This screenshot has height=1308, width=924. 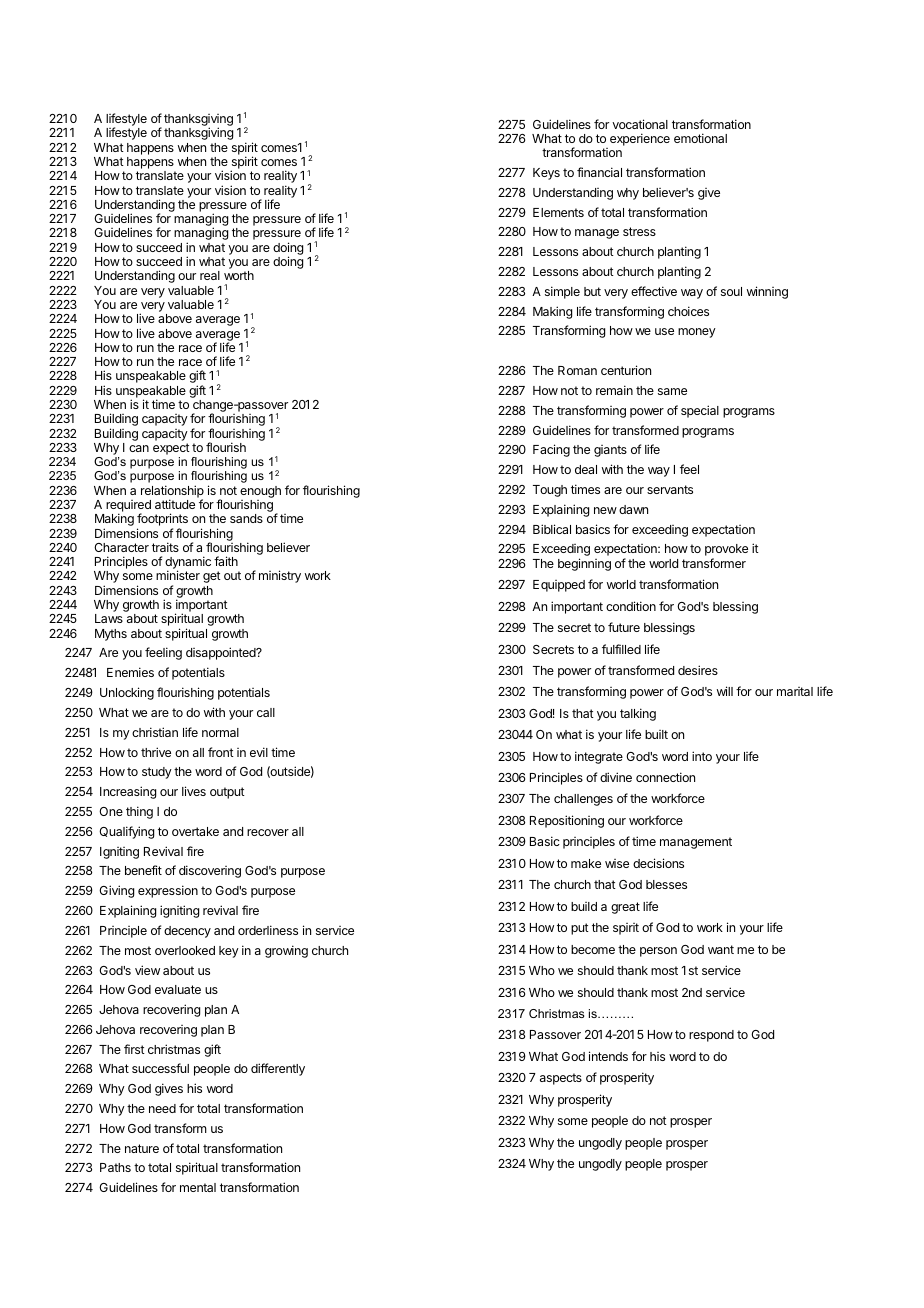 I want to click on worth, so click(x=239, y=275).
